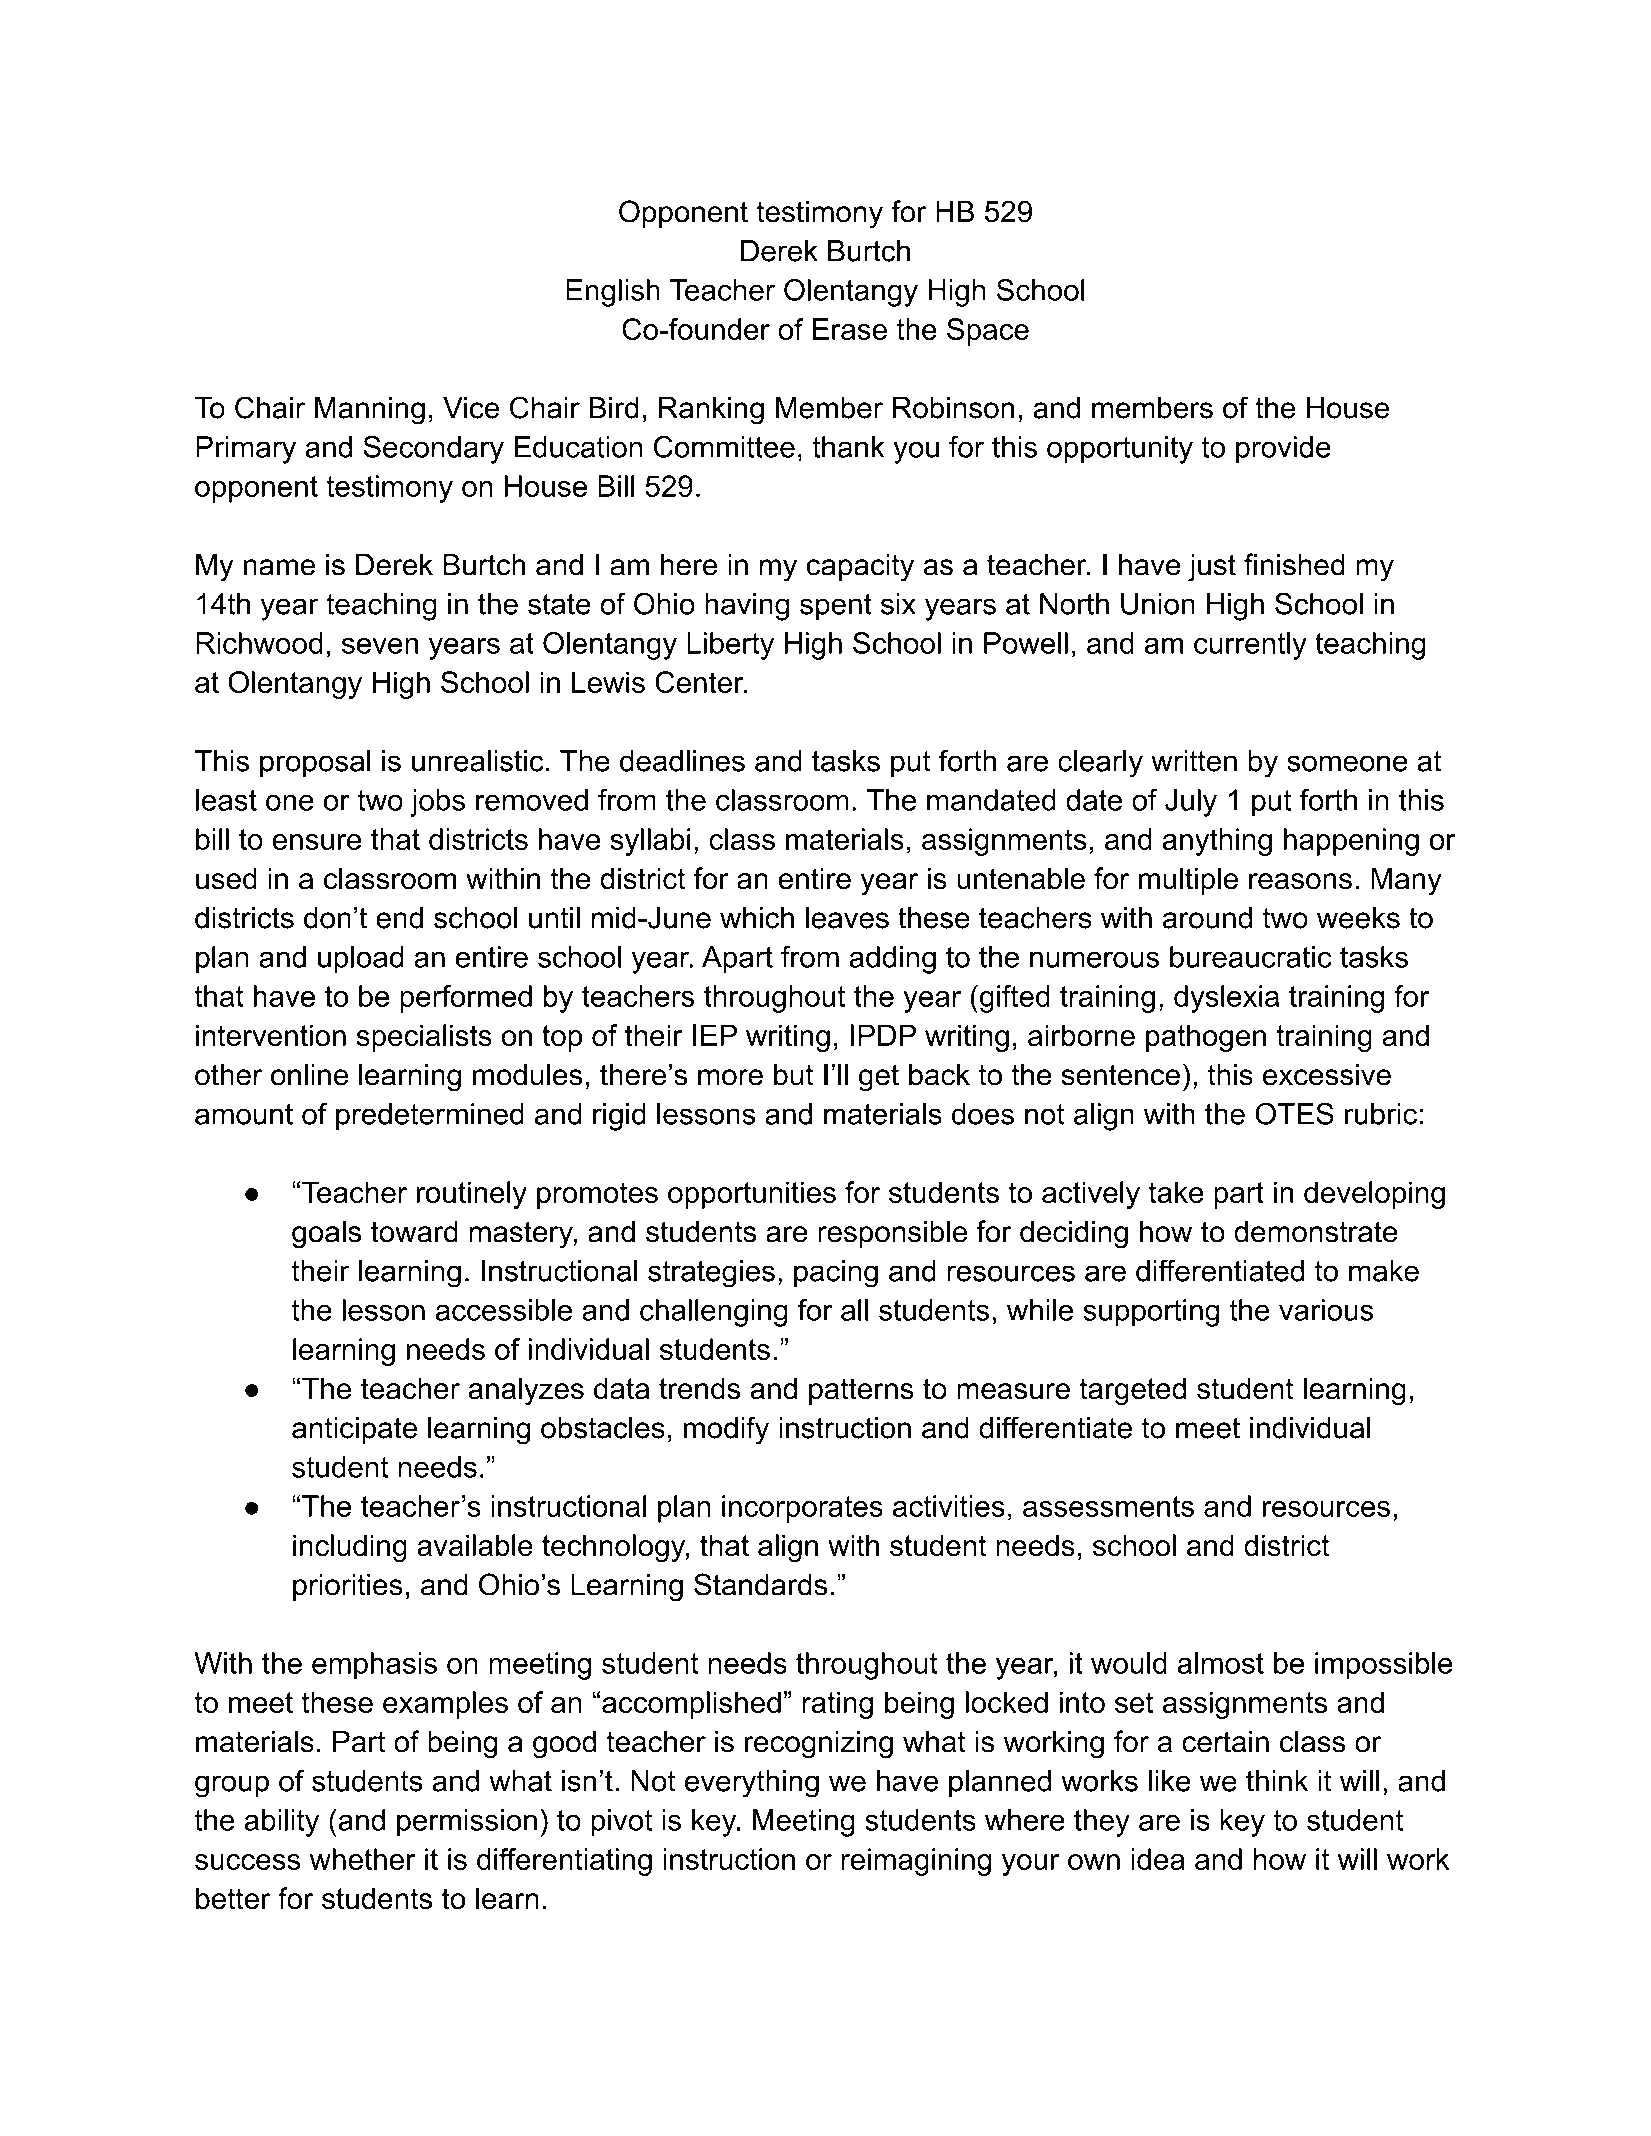 The height and width of the document is (2136, 1651). What do you see at coordinates (363, 1859) in the document?
I see `whether` at bounding box center [363, 1859].
